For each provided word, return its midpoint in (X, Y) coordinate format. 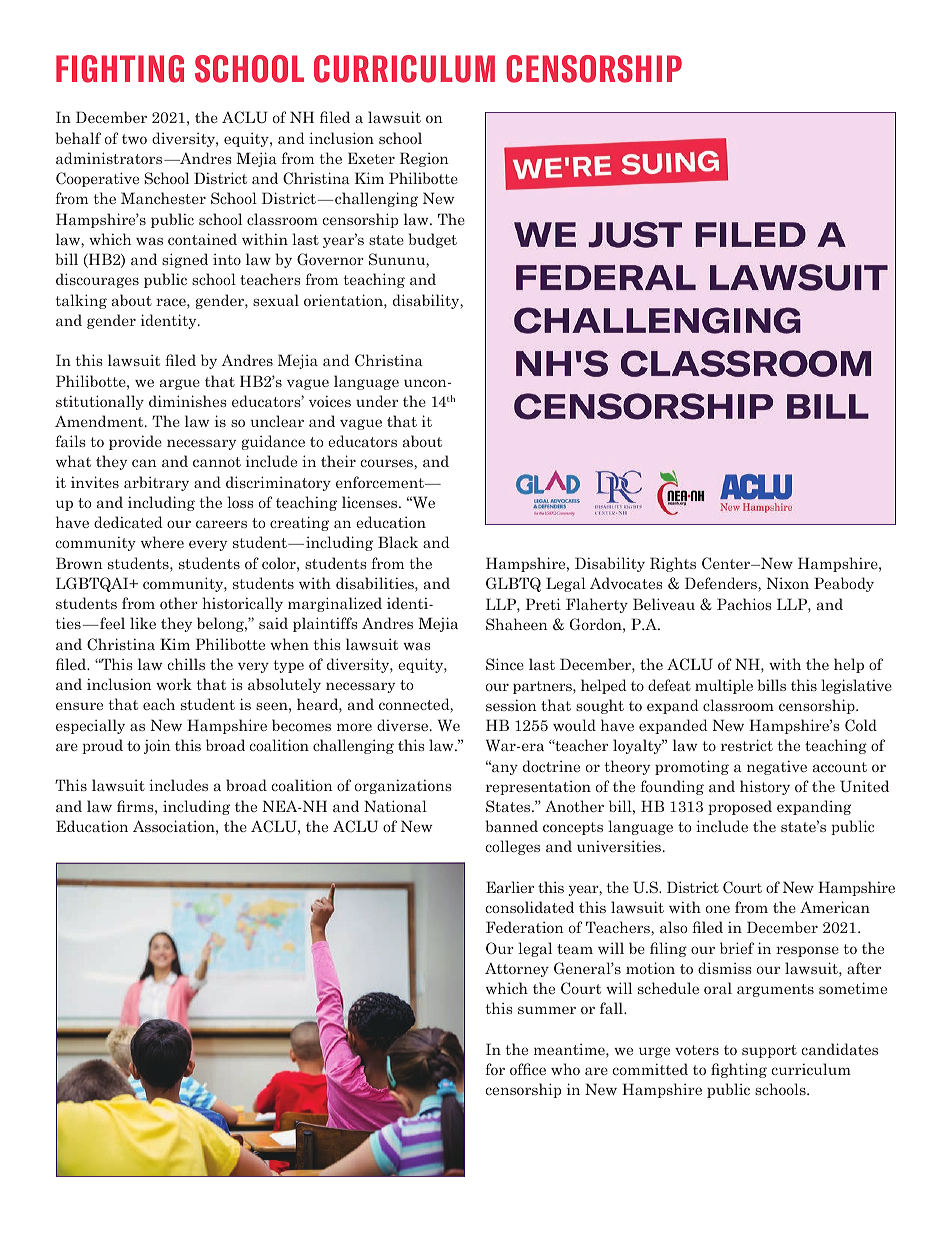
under (377, 401)
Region (424, 159)
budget (432, 240)
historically (242, 604)
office (528, 1069)
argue (180, 384)
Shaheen (517, 624)
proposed (740, 807)
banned (511, 826)
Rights (673, 564)
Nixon (787, 583)
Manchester (163, 198)
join (157, 746)
